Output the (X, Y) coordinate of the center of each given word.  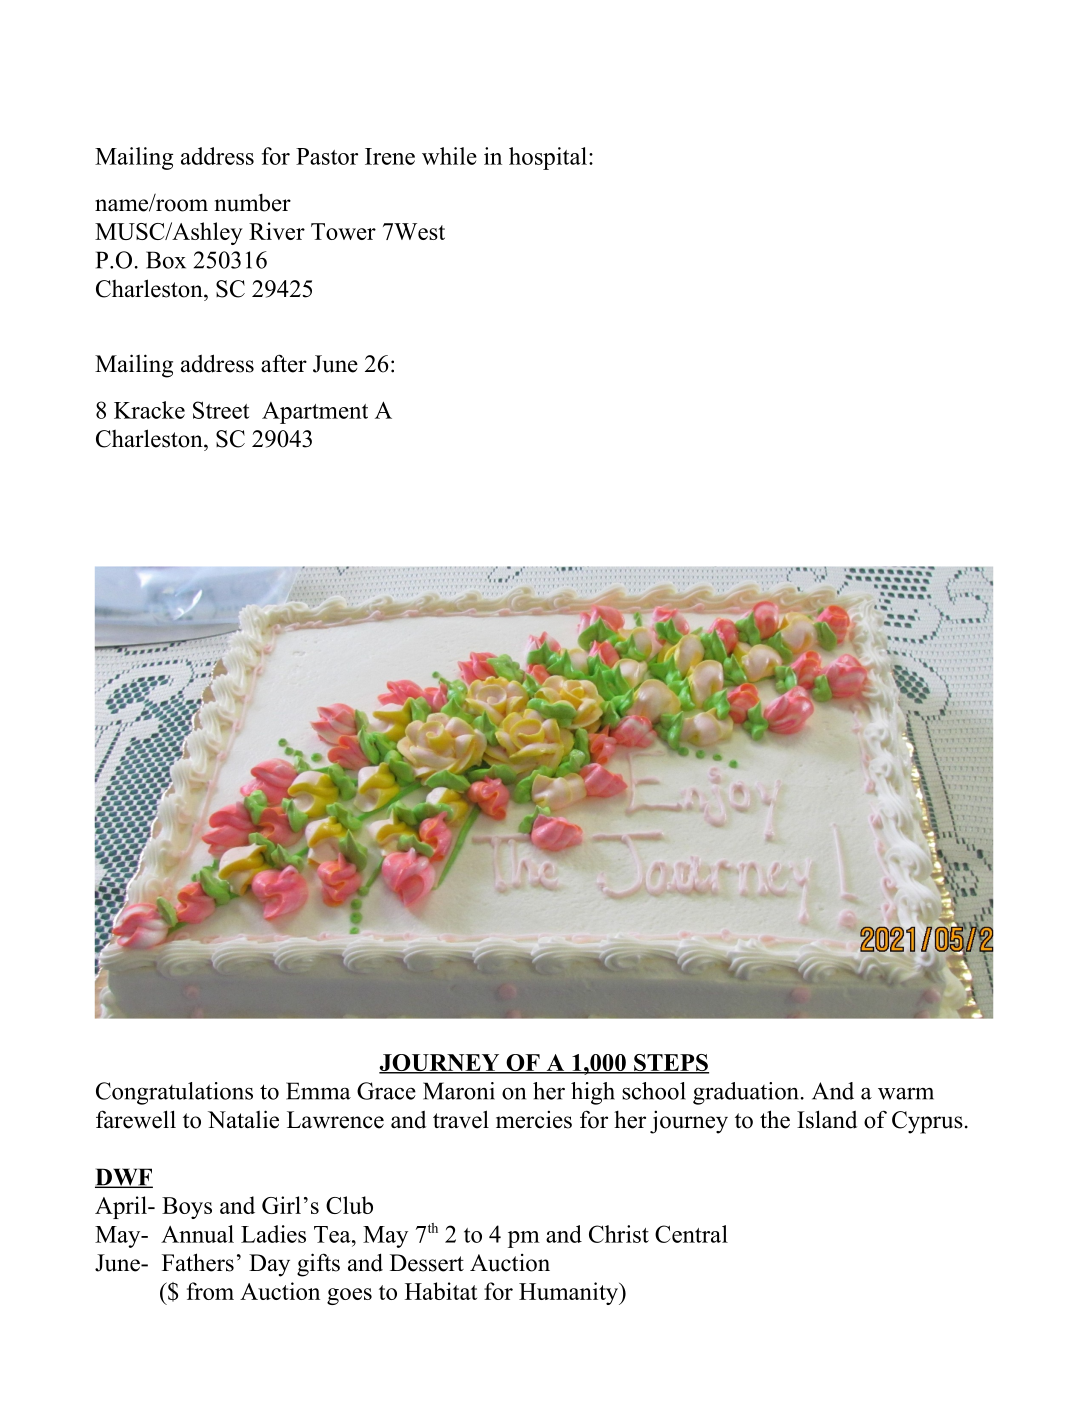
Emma (318, 1091)
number (253, 203)
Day (269, 1265)
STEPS (670, 1063)
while (449, 156)
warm (906, 1094)
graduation (746, 1093)
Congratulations (174, 1093)
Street (221, 410)
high (593, 1093)
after (284, 363)
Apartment (315, 413)
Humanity (570, 1293)
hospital (548, 158)
